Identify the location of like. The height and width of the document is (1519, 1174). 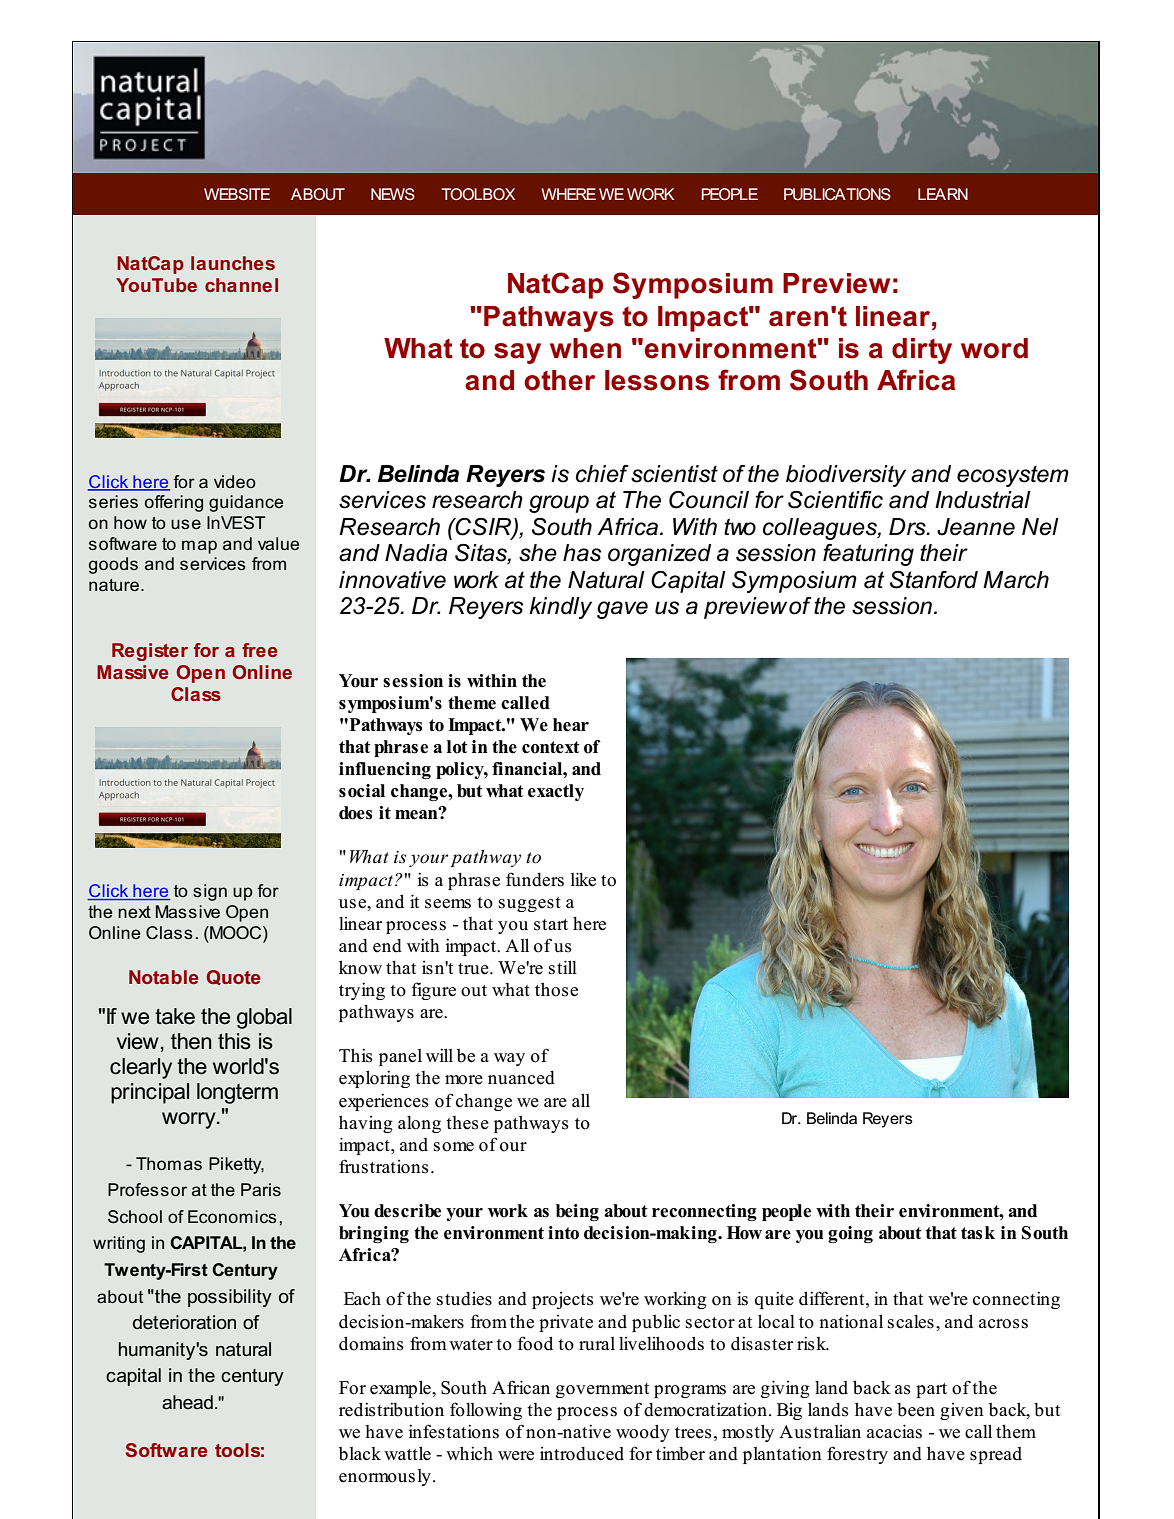
(583, 879).
